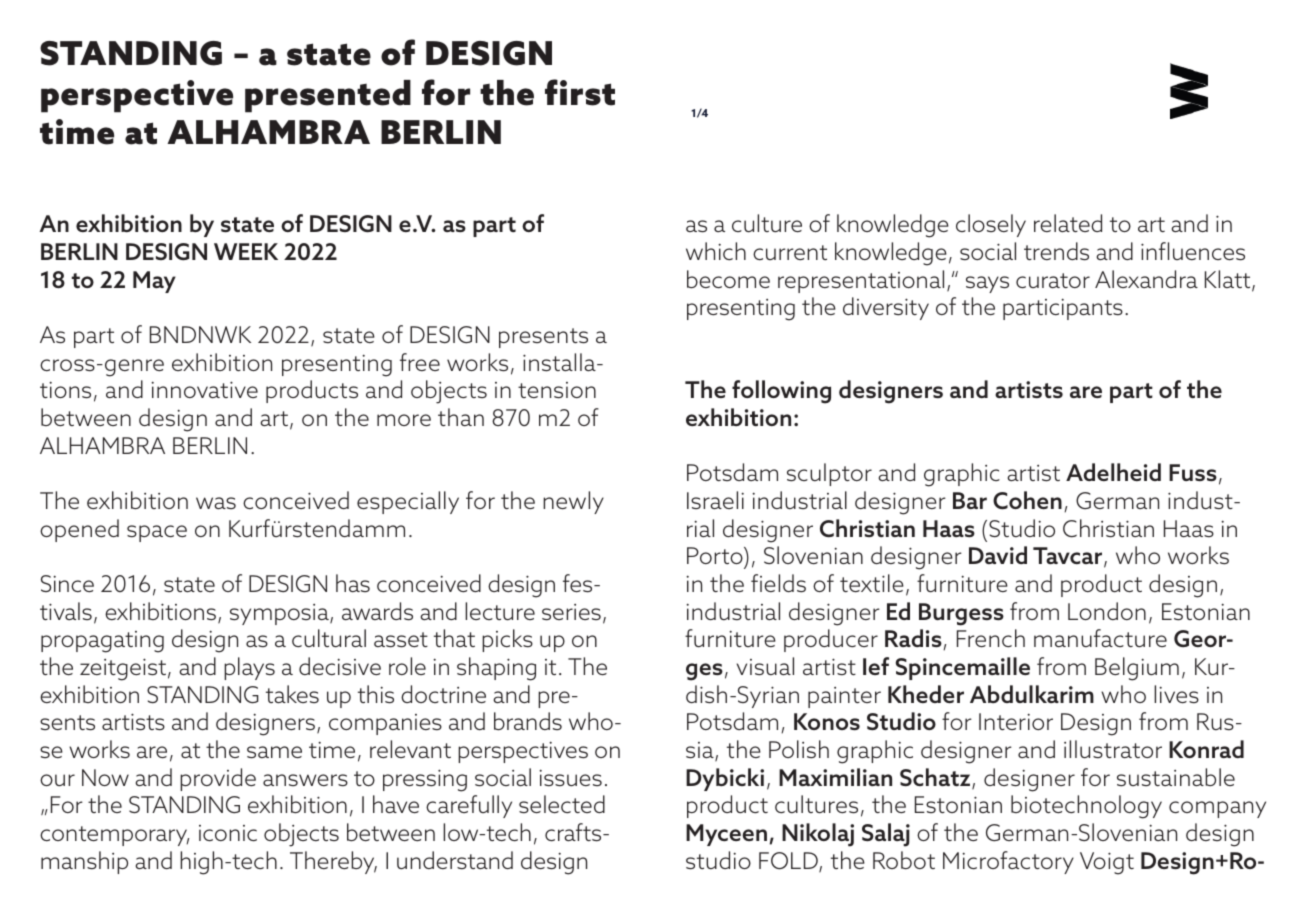 This document has height=924, width=1308. Describe the element at coordinates (328, 96) in the document. I see `presented` at that location.
